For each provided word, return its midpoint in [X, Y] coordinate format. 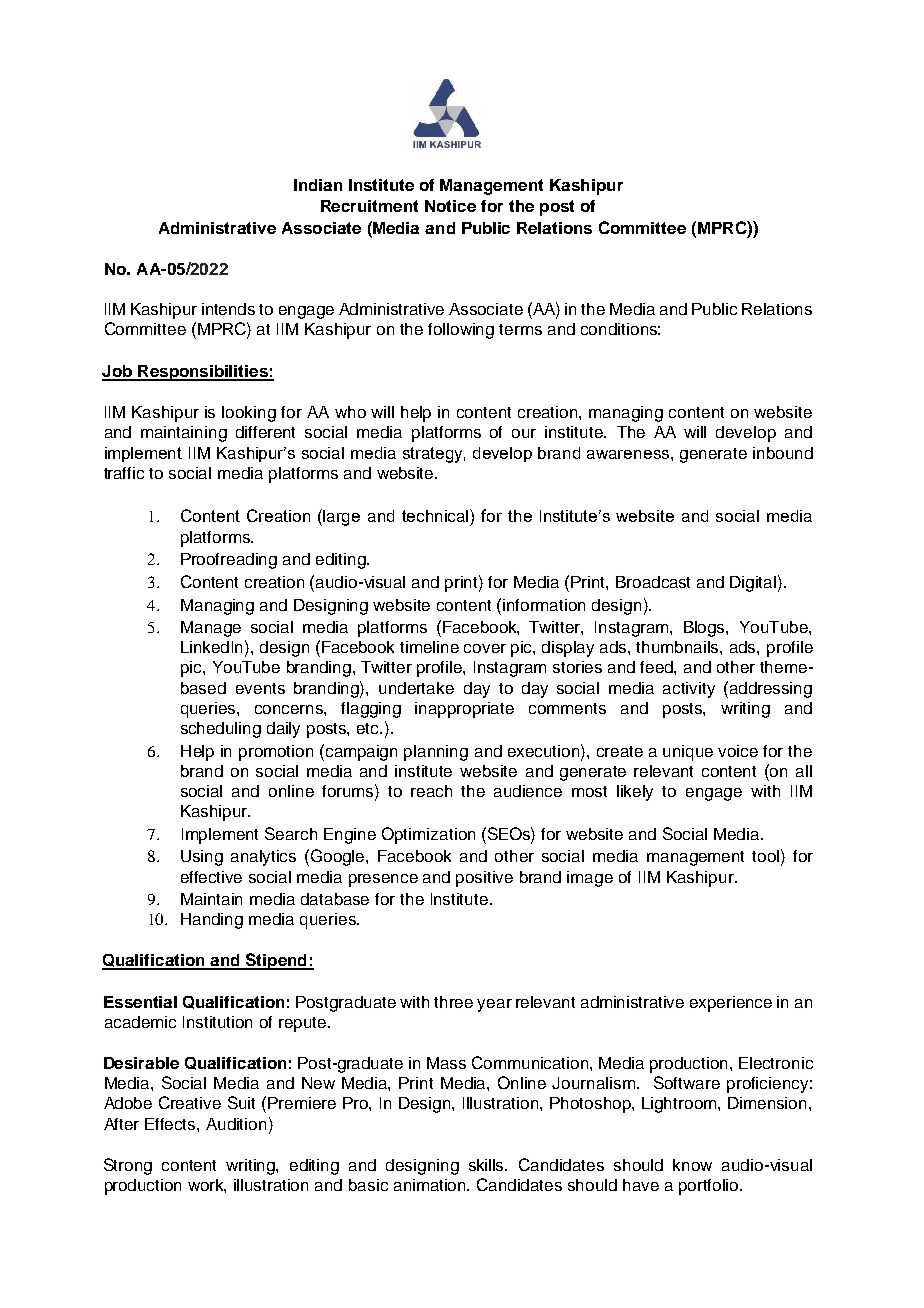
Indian [318, 185]
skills [488, 1165]
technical [436, 515]
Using [202, 858]
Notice [450, 206]
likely [635, 793]
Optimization [428, 835]
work [207, 1186]
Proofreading [229, 561]
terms [520, 329]
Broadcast [653, 582]
